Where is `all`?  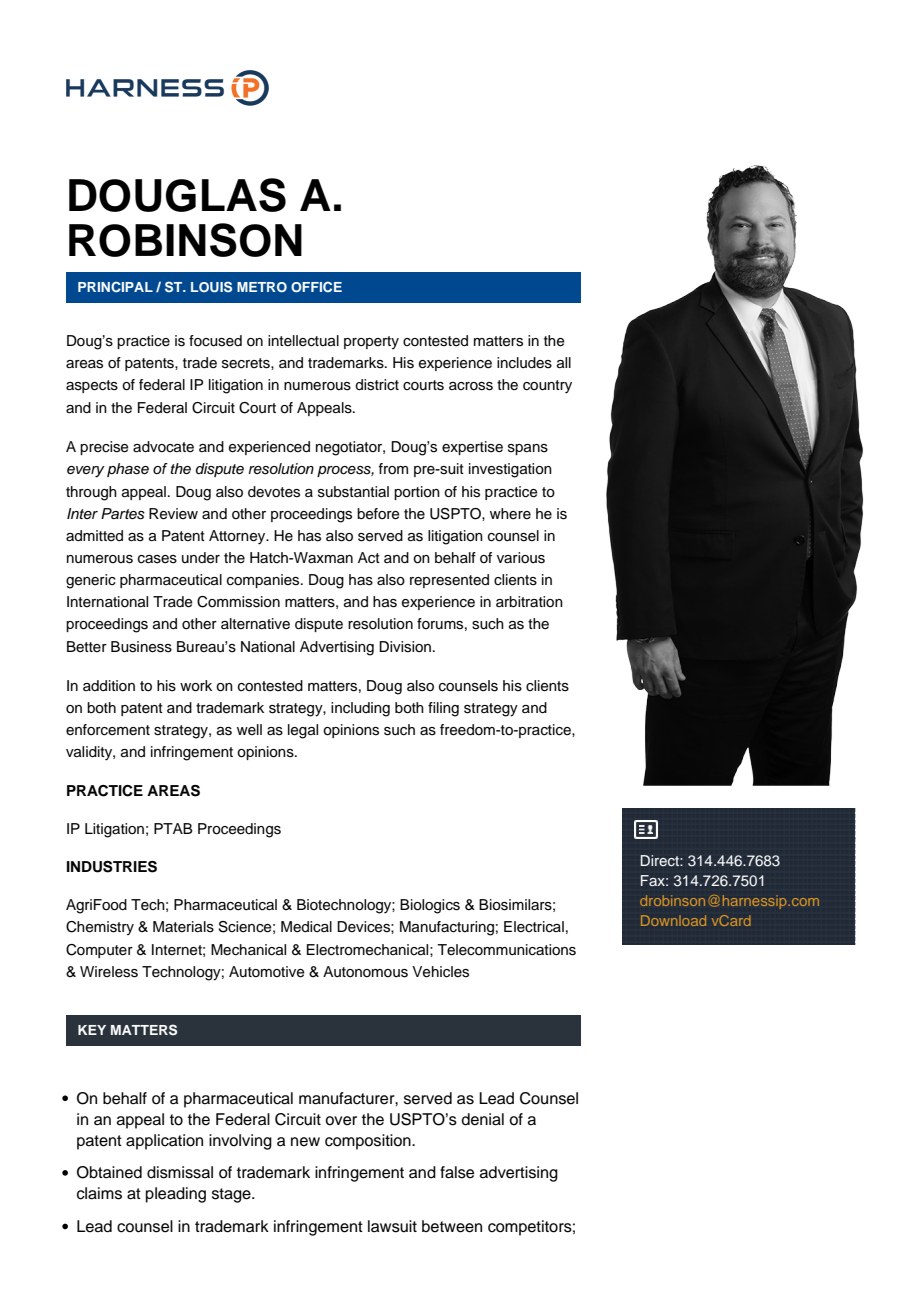 all is located at coordinates (564, 363).
